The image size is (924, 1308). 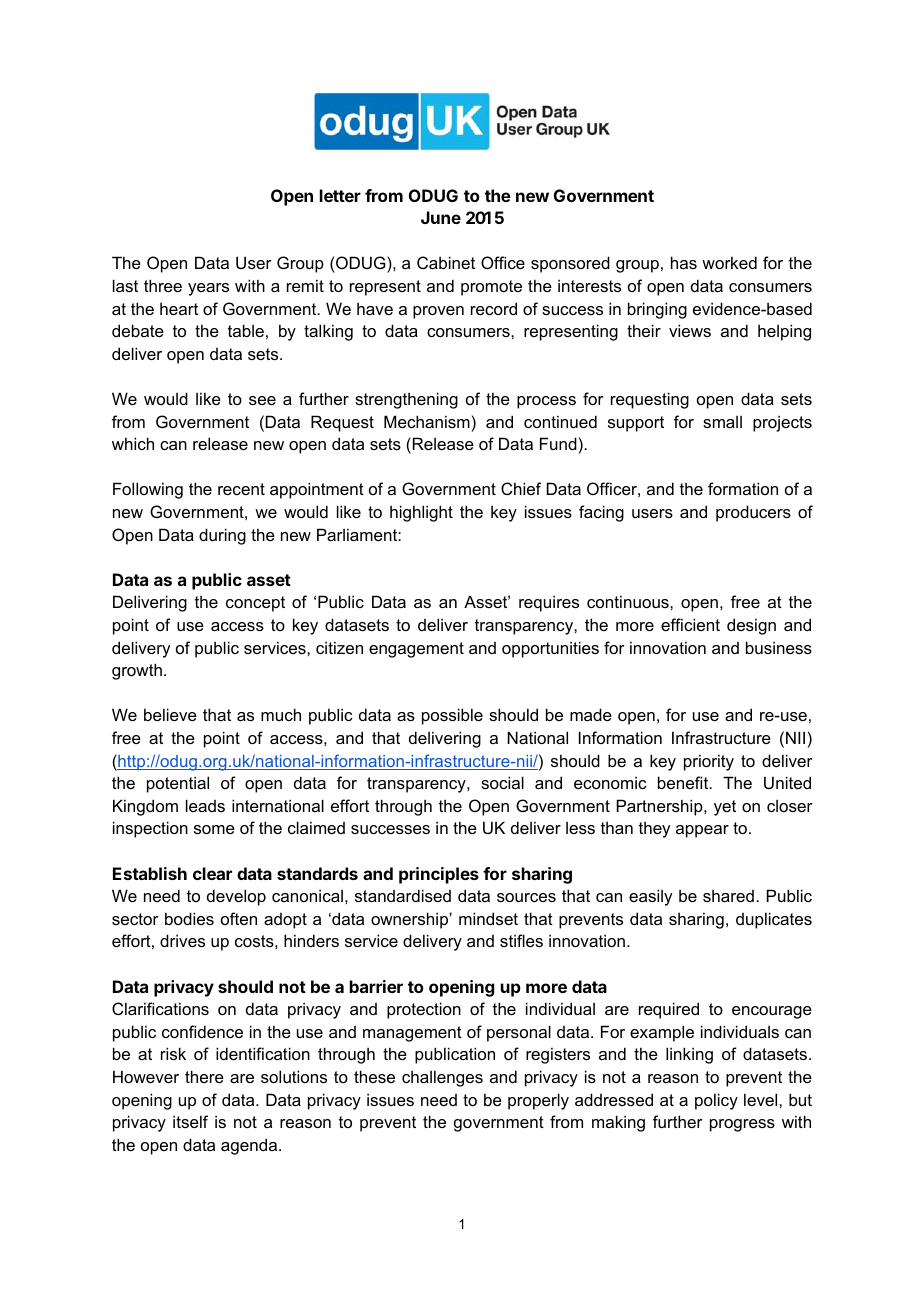 What do you see at coordinates (214, 829) in the image?
I see `some` at bounding box center [214, 829].
